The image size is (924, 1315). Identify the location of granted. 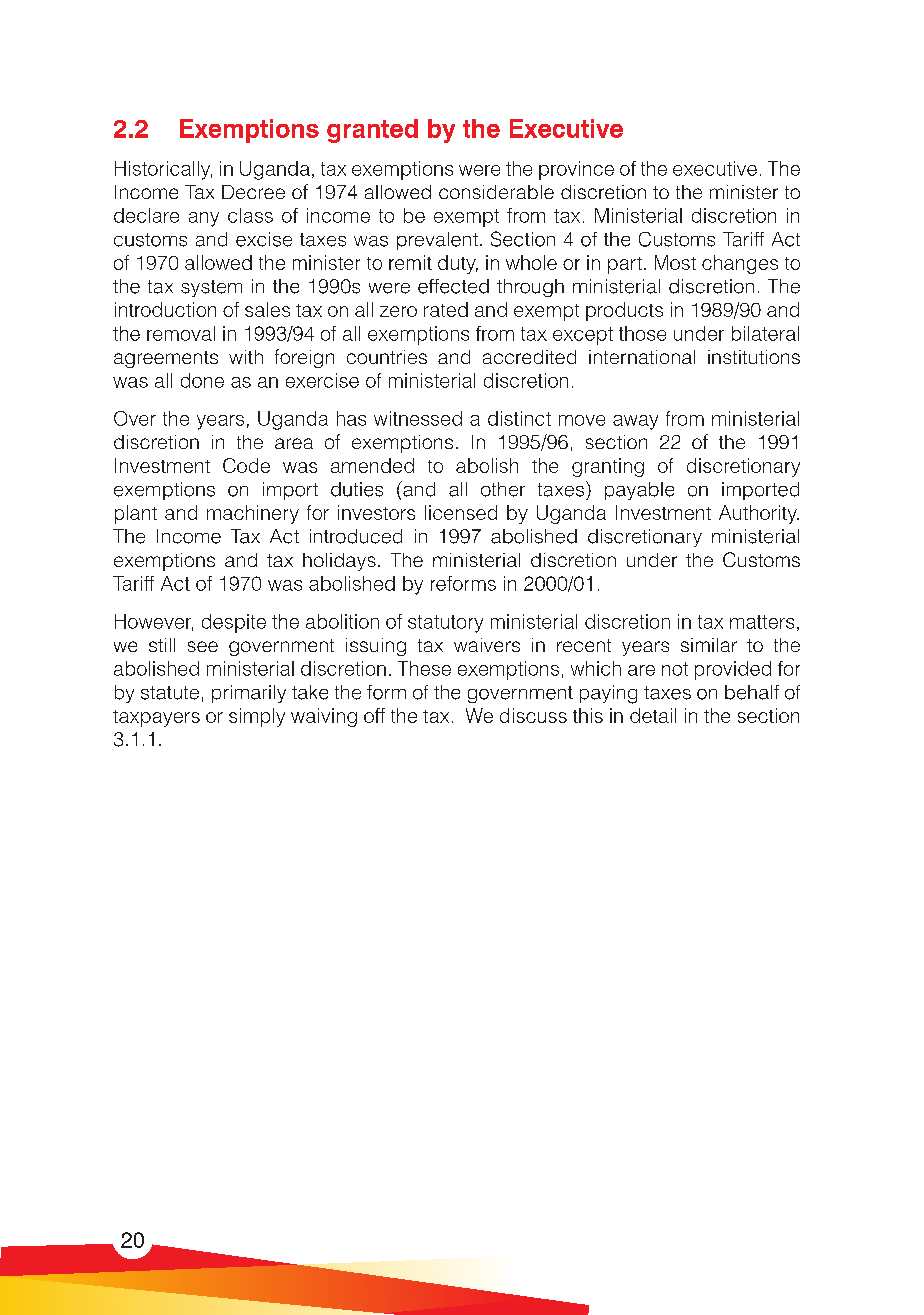
(372, 131).
